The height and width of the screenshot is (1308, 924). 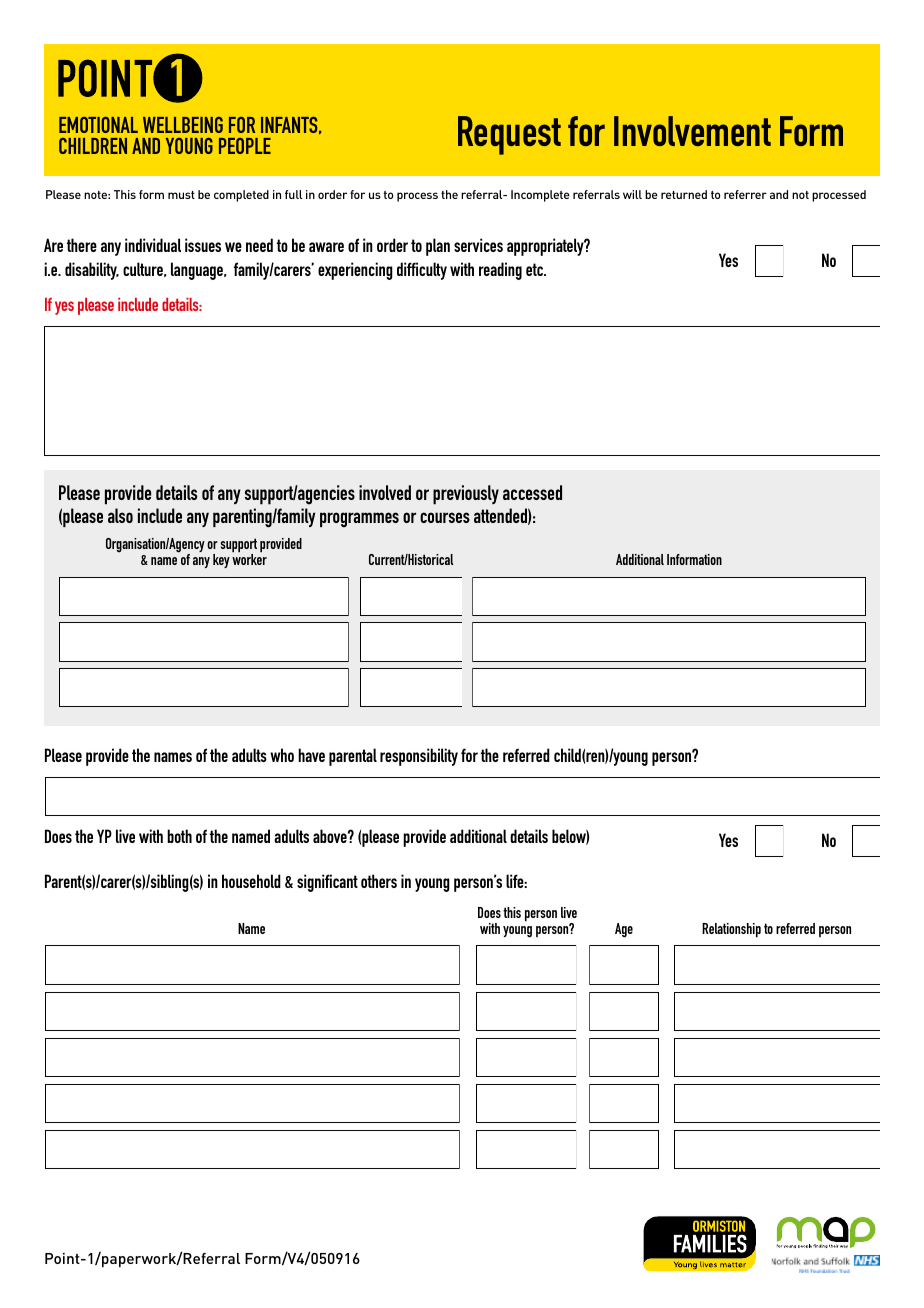 What do you see at coordinates (509, 135) in the screenshot?
I see `Request` at bounding box center [509, 135].
